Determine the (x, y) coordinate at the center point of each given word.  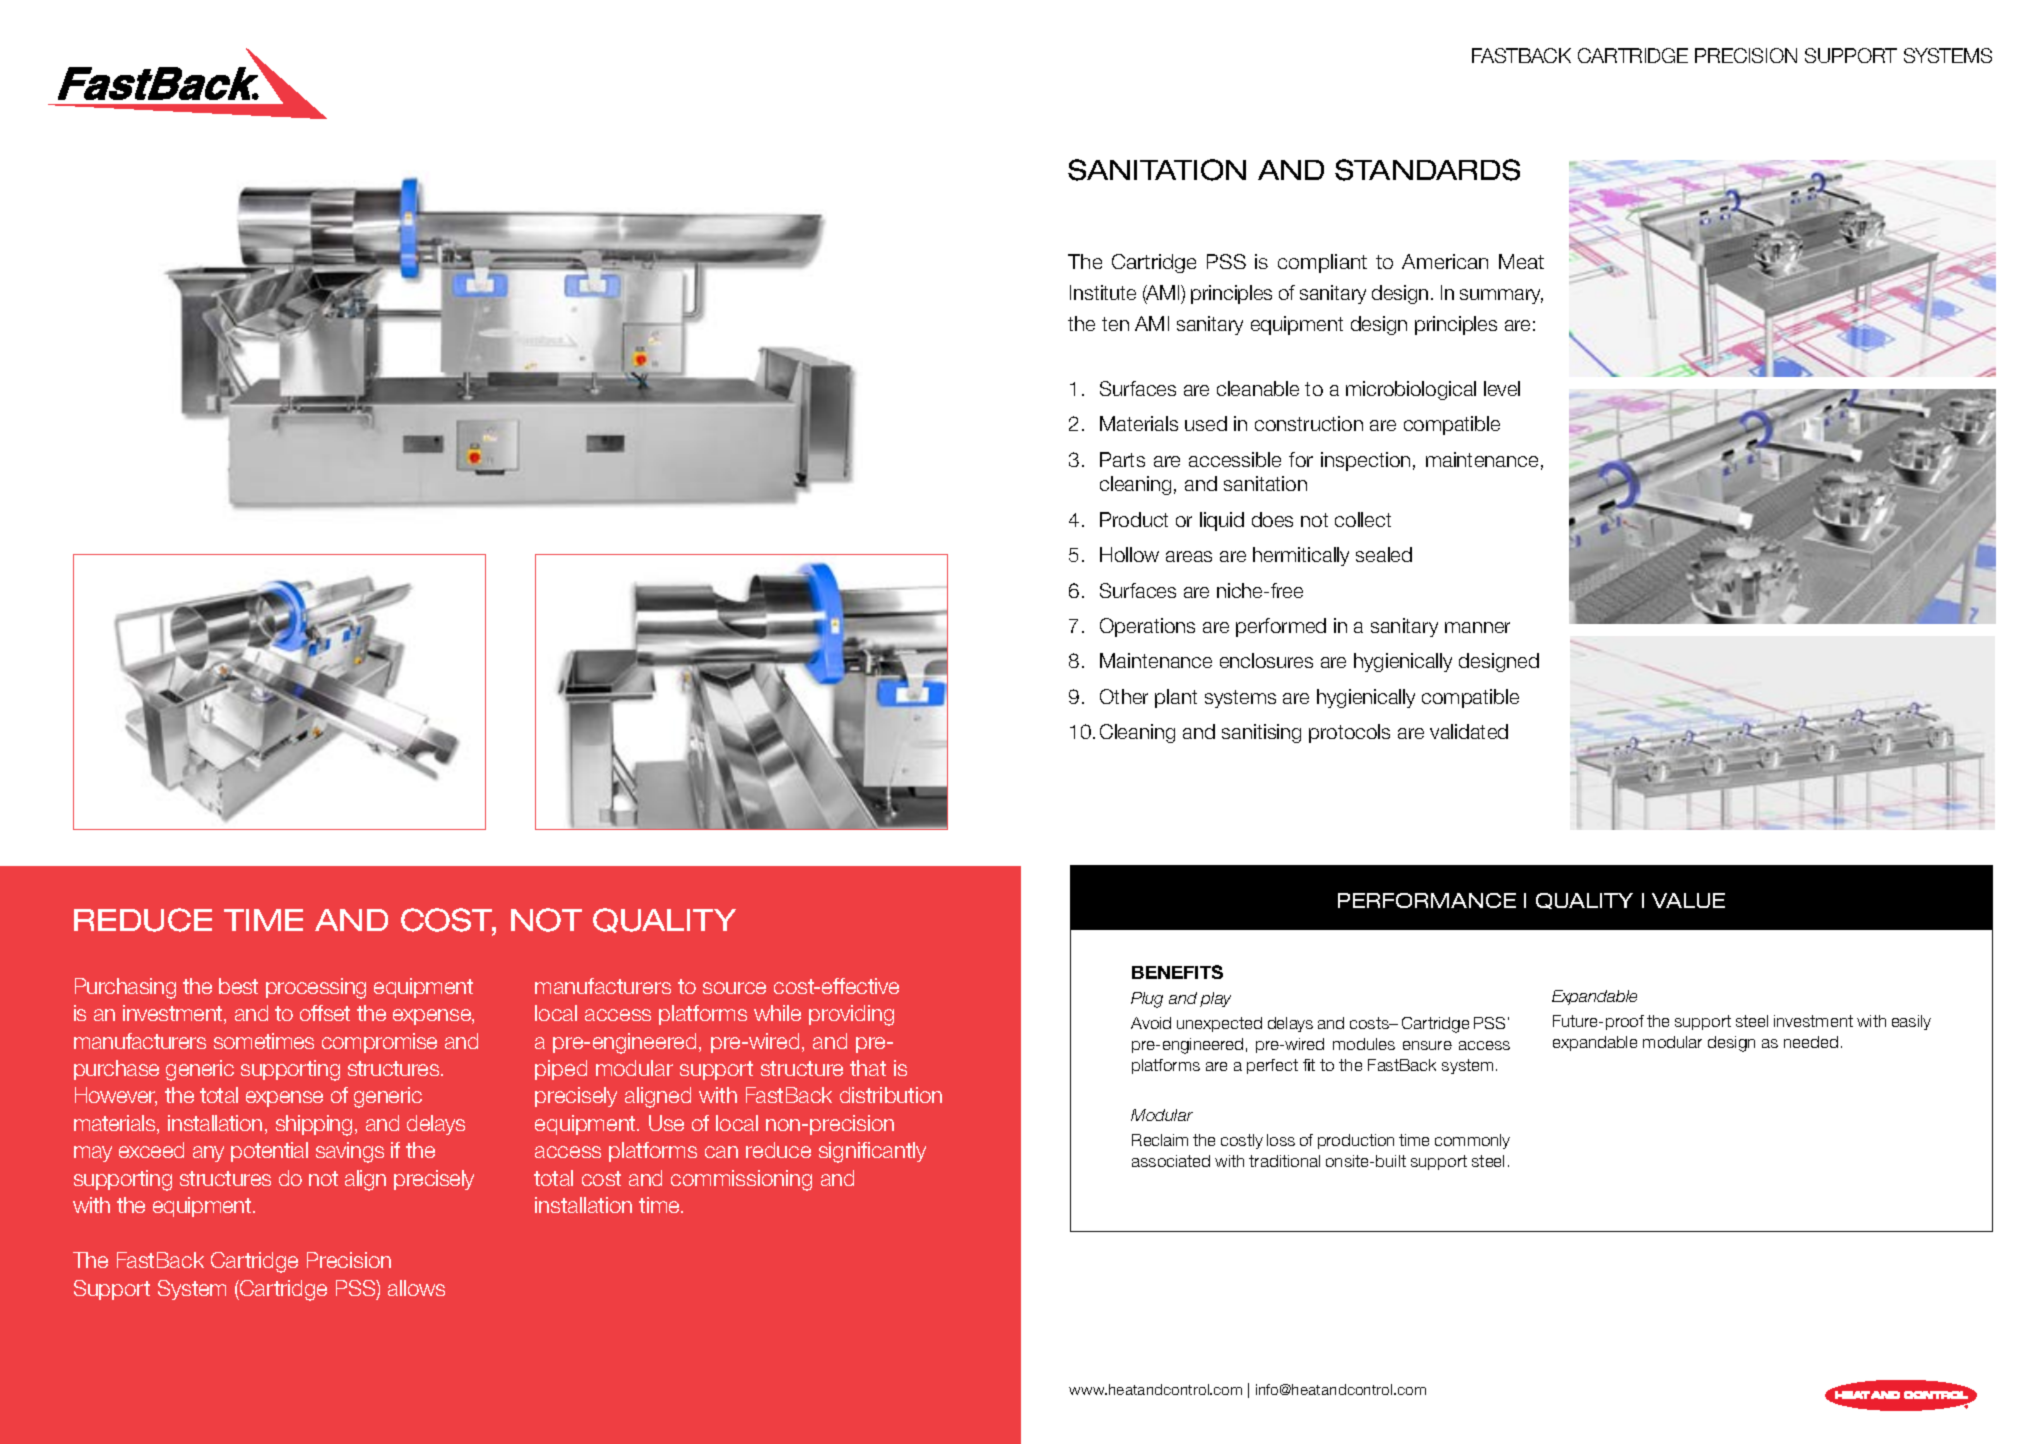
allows (416, 1288)
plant (1176, 698)
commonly (1472, 1141)
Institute (1103, 292)
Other (1124, 696)
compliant (1322, 263)
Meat (1521, 261)
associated (1171, 1161)
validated (1469, 731)
